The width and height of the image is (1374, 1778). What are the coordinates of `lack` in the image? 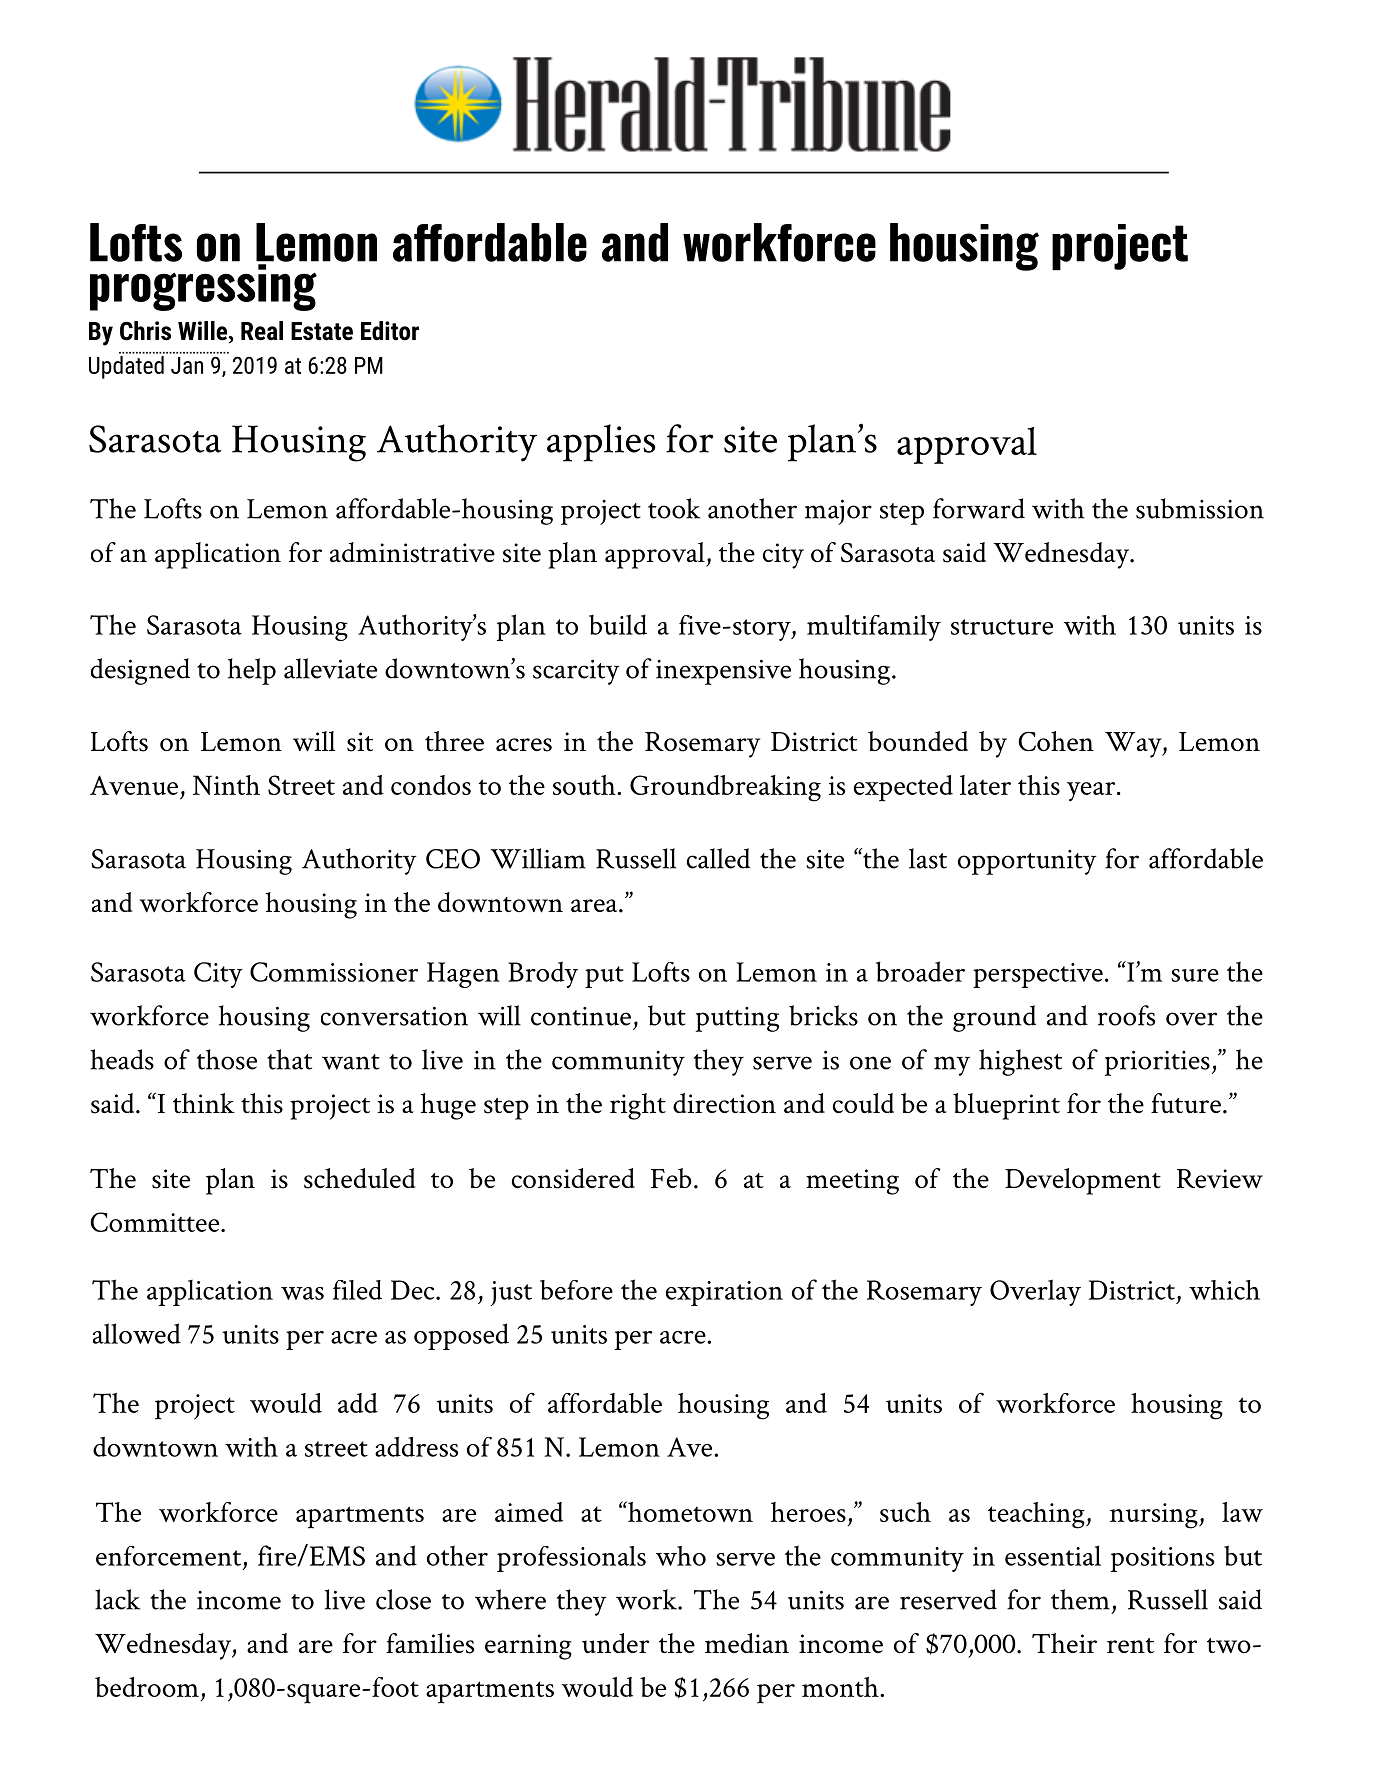 It's located at (117, 1599).
